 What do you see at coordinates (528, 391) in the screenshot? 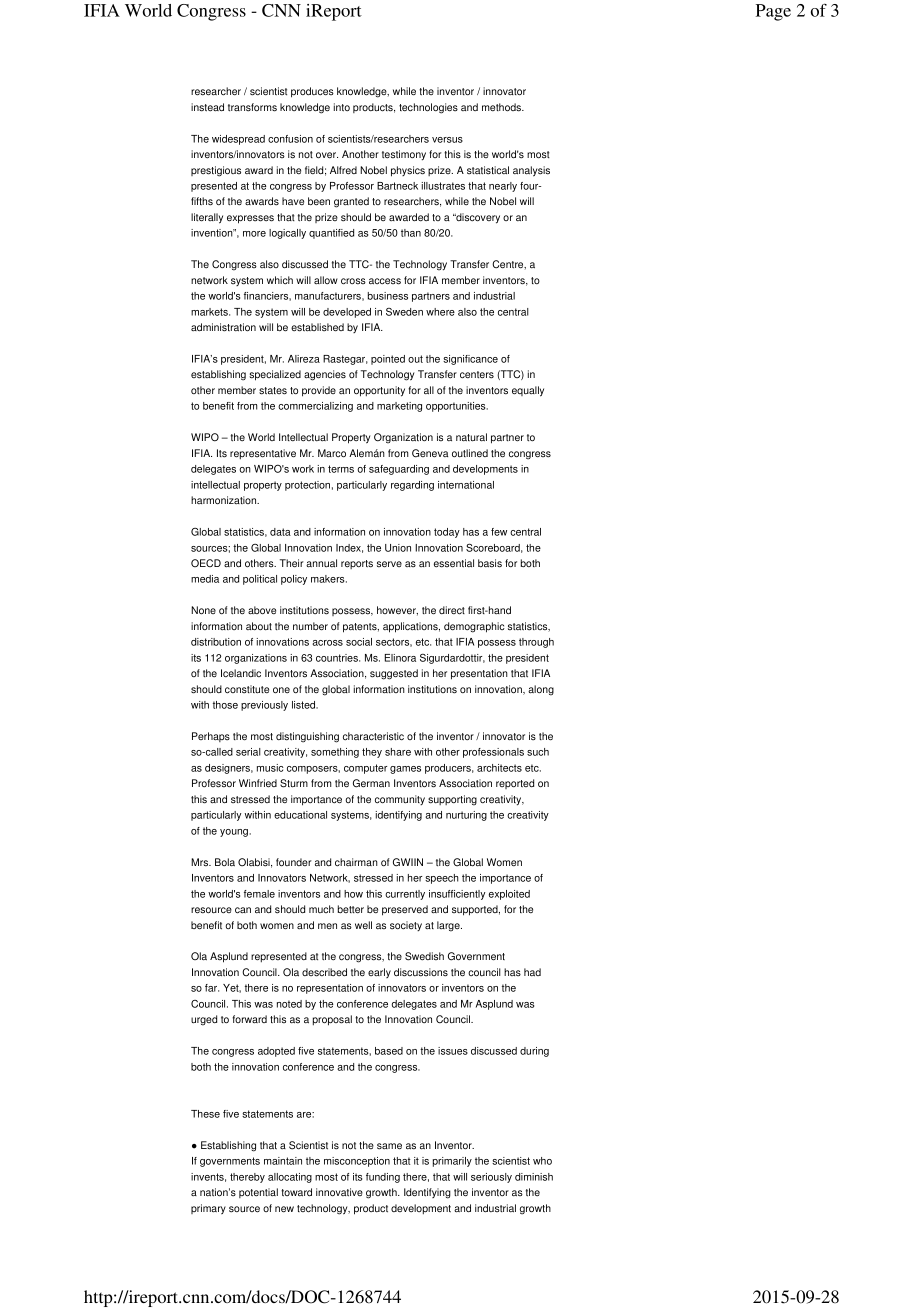
I see `equally` at bounding box center [528, 391].
